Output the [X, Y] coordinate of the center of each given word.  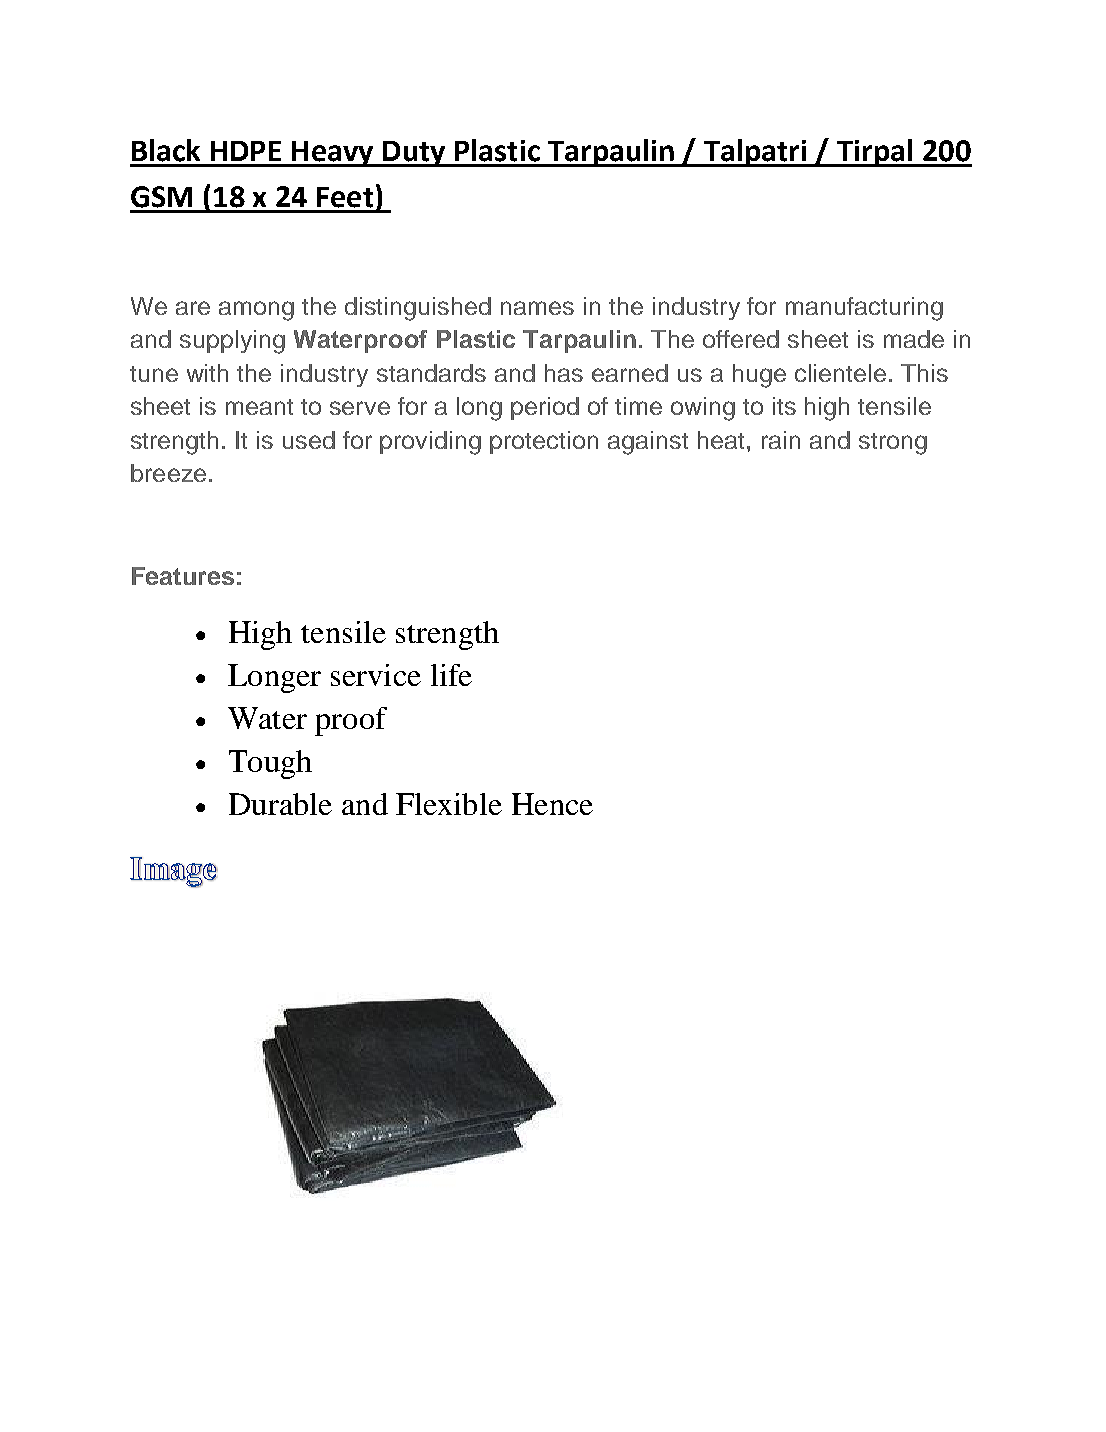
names [537, 308]
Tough [270, 764]
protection [544, 442]
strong [893, 444]
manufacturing [864, 309]
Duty [414, 154]
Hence [552, 804]
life [451, 675]
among [256, 311]
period [545, 408]
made [914, 339]
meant [259, 407]
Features [183, 576]
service [376, 675]
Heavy [333, 154]
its [784, 406]
